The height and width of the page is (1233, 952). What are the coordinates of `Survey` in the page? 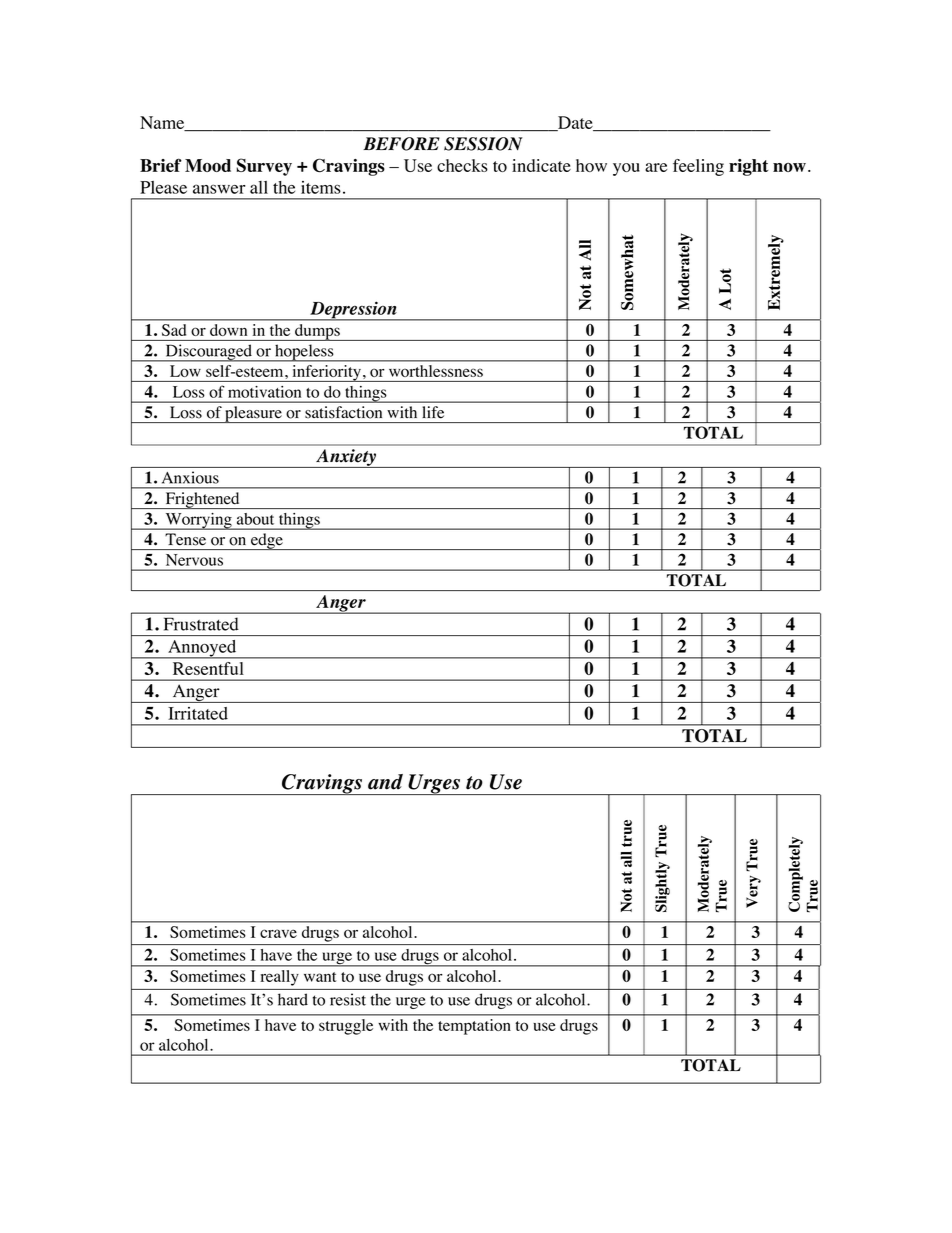 It's located at (264, 167).
